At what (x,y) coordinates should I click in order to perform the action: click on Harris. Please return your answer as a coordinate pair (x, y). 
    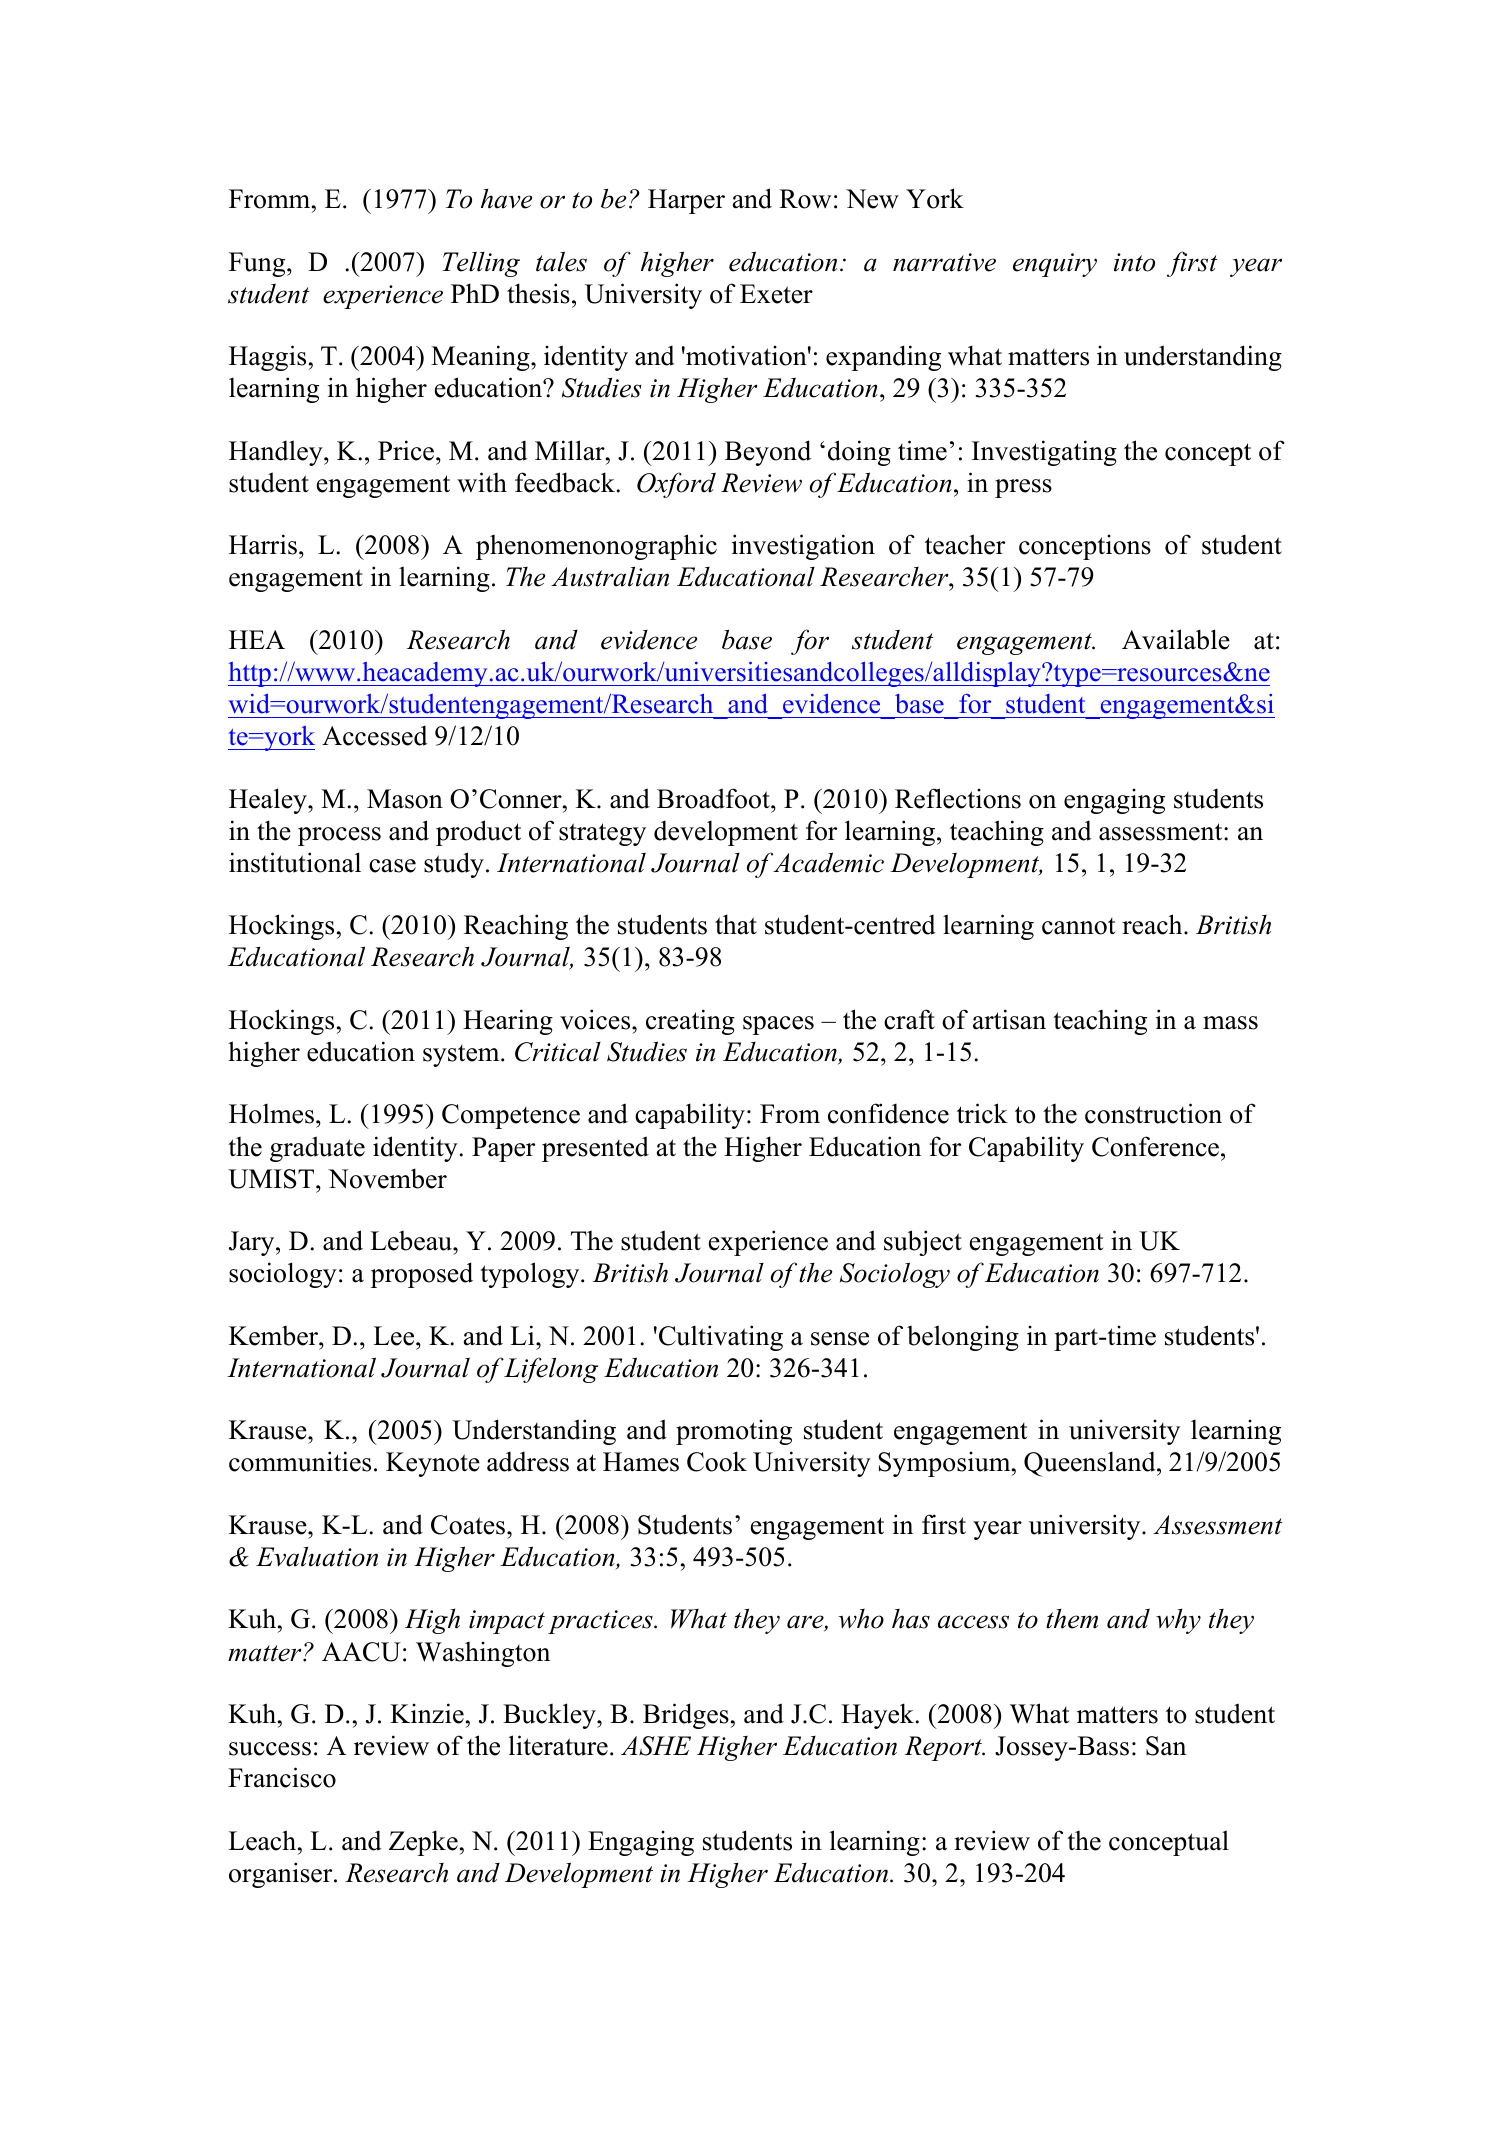
    Looking at the image, I should click on (263, 544).
